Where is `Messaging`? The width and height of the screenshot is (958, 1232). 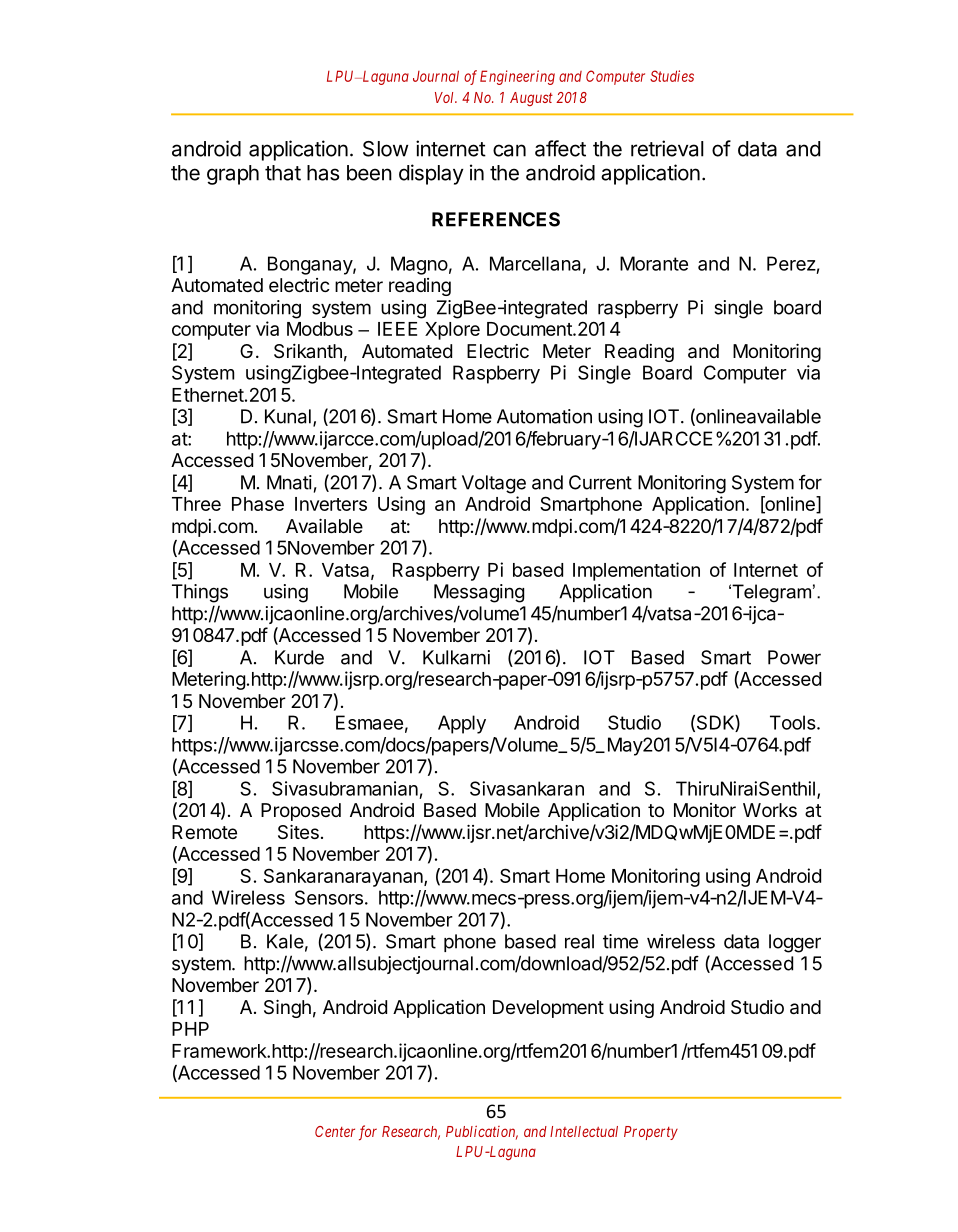 Messaging is located at coordinates (479, 593).
